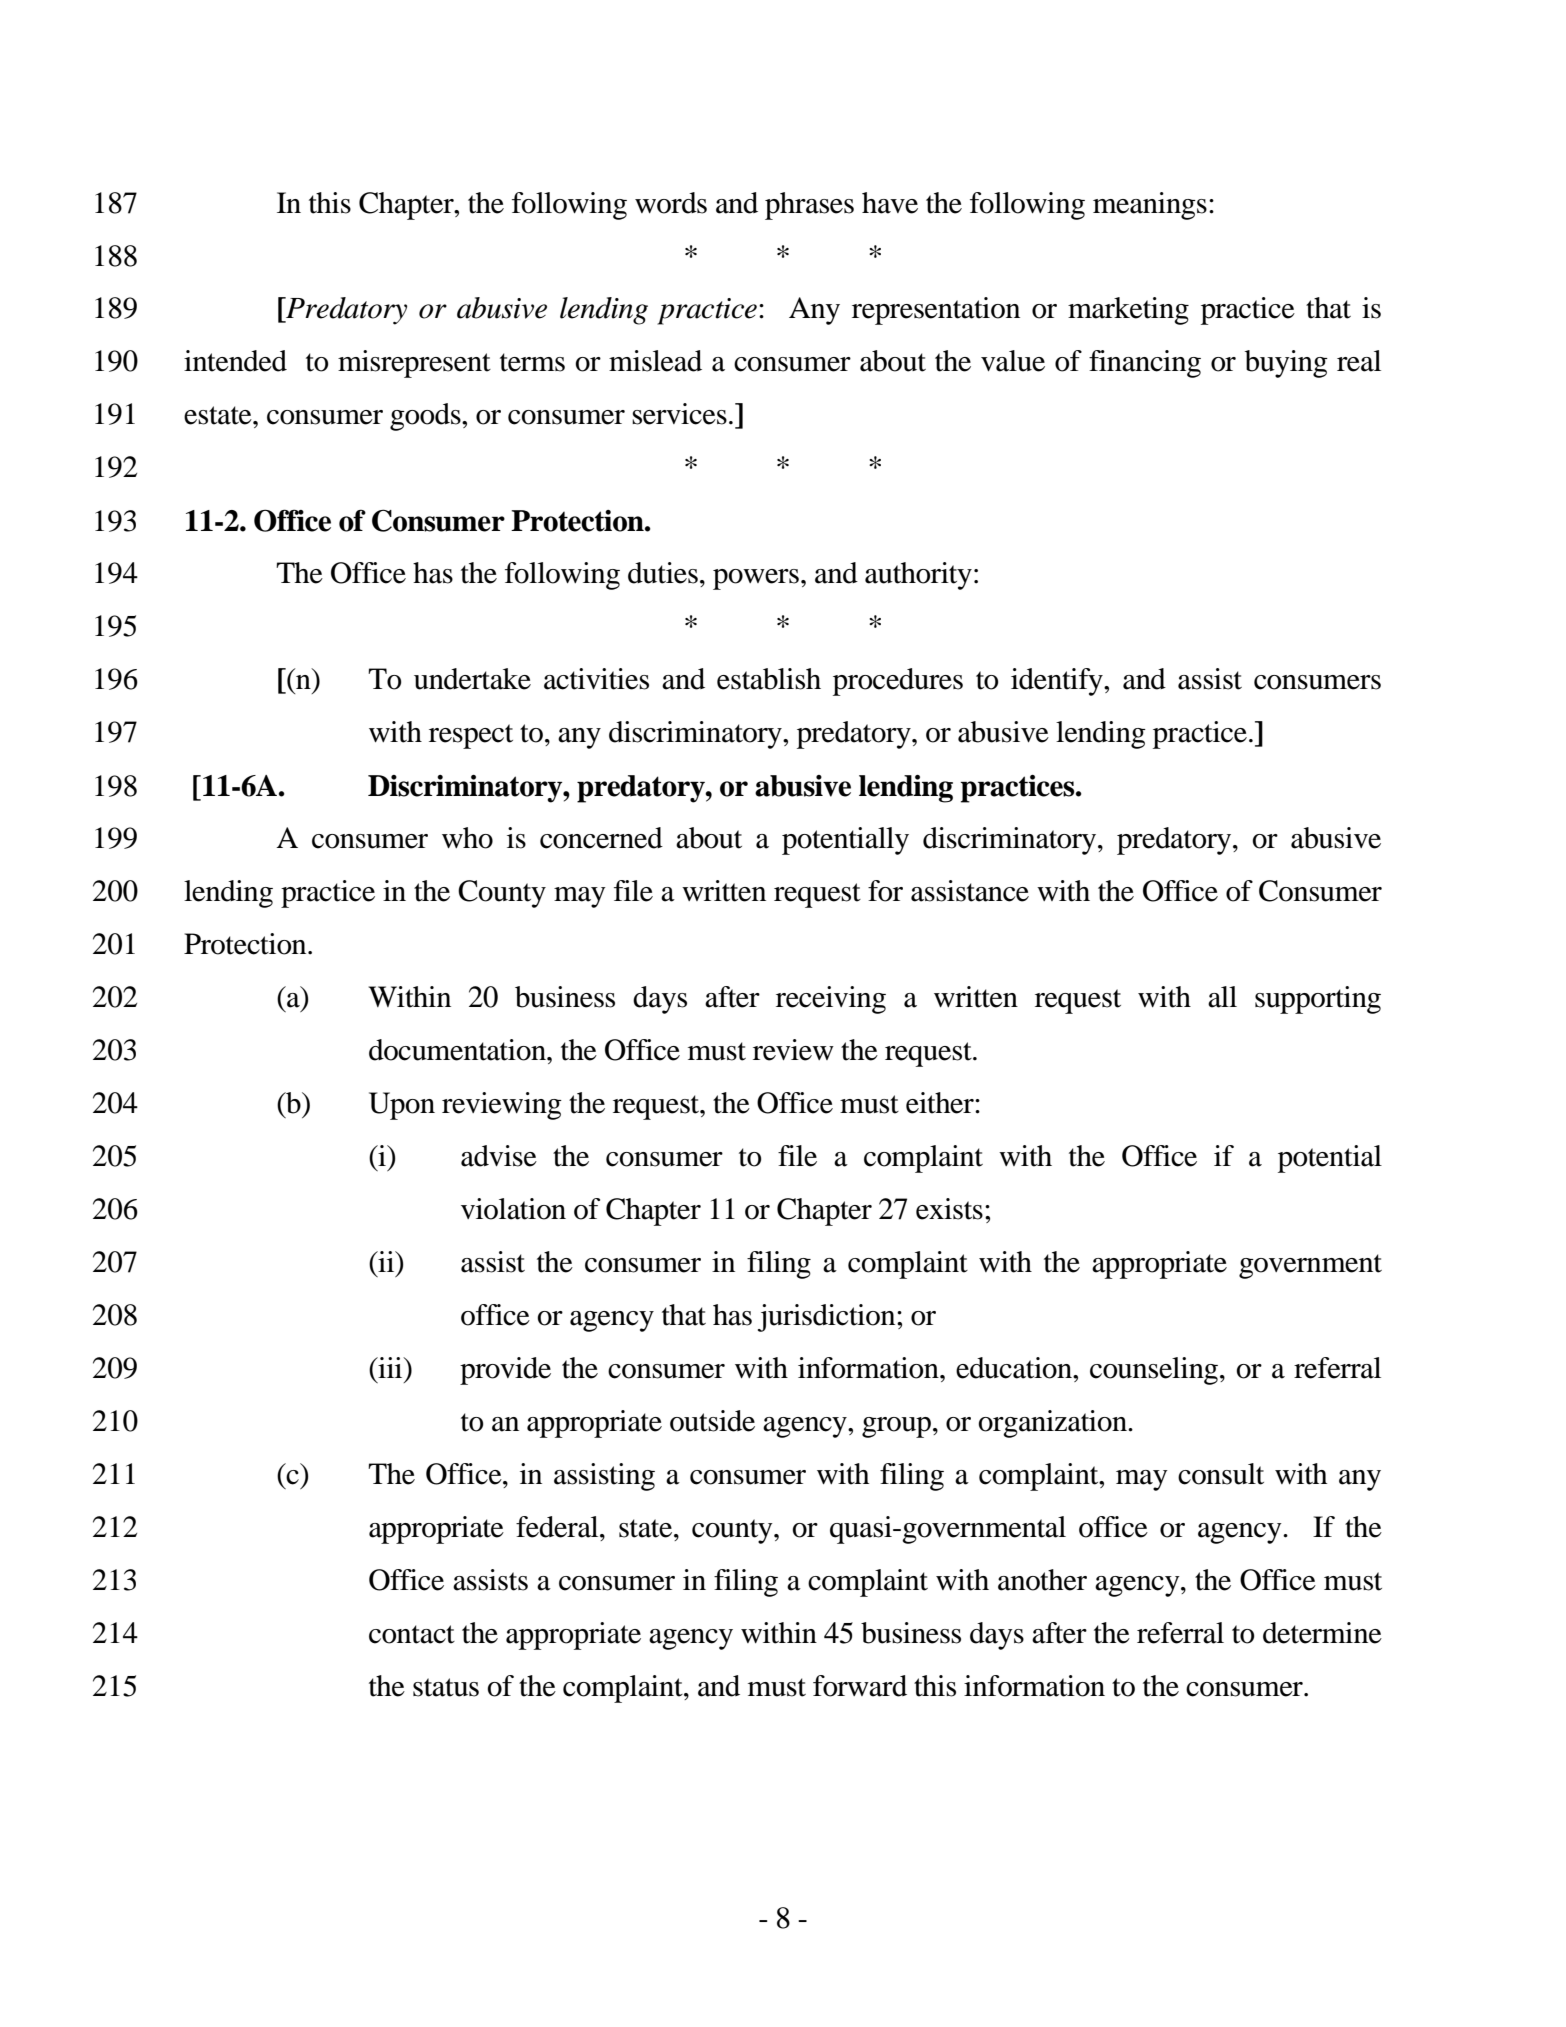  Describe the element at coordinates (412, 1634) in the image. I see `contact` at that location.
